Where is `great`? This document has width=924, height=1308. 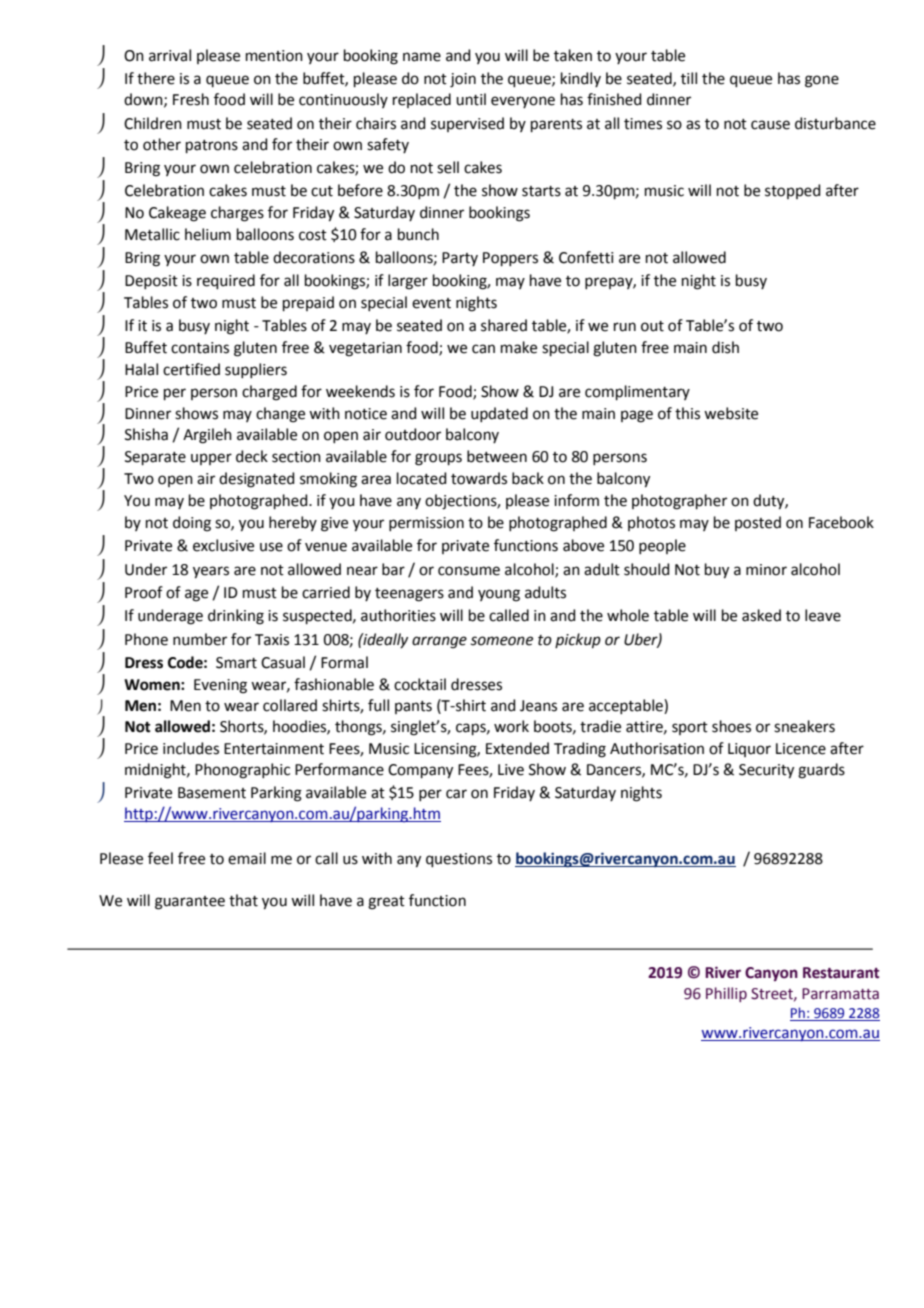 great is located at coordinates (386, 903).
